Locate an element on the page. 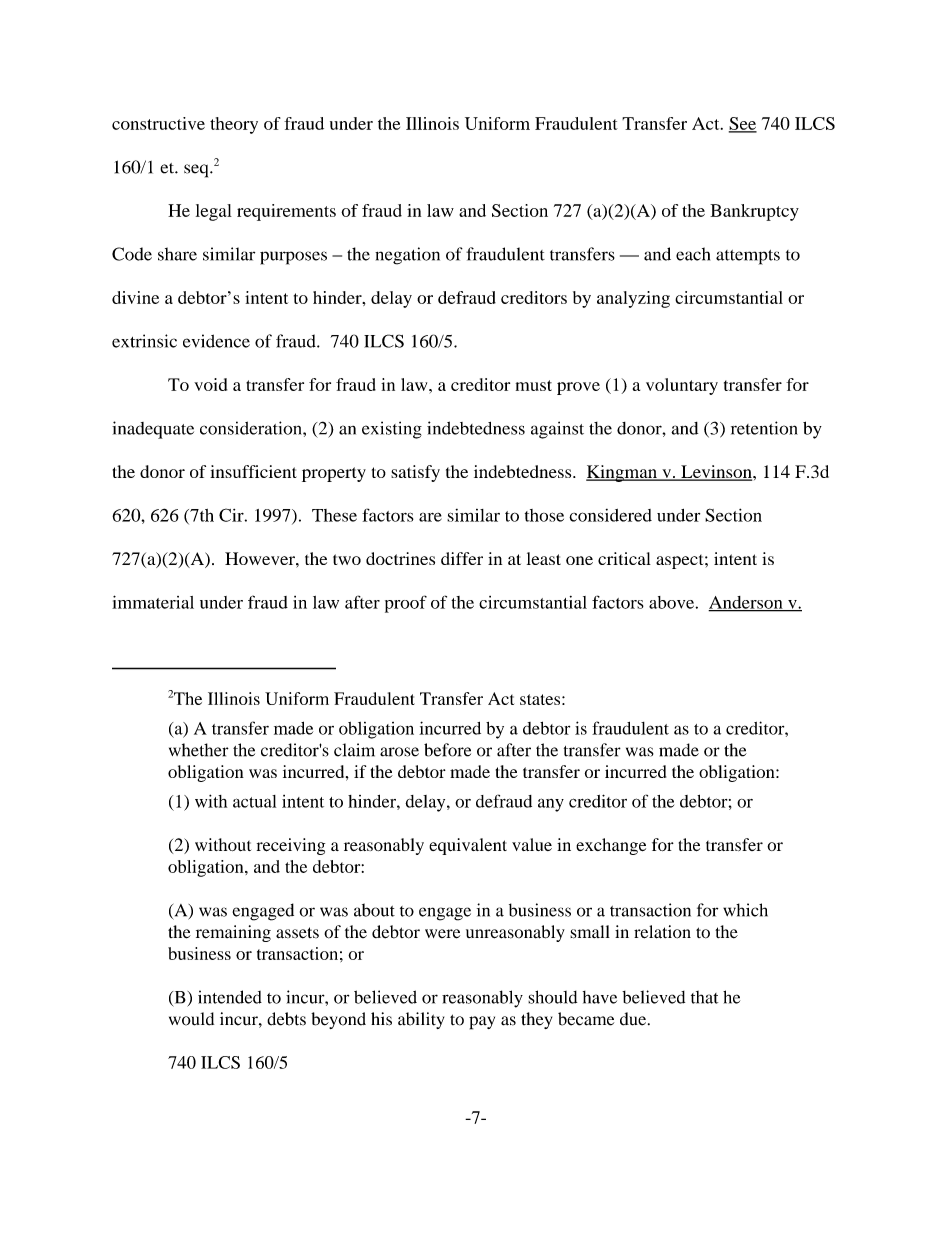 The width and height of the page is (952, 1233). immaterial is located at coordinates (153, 602).
